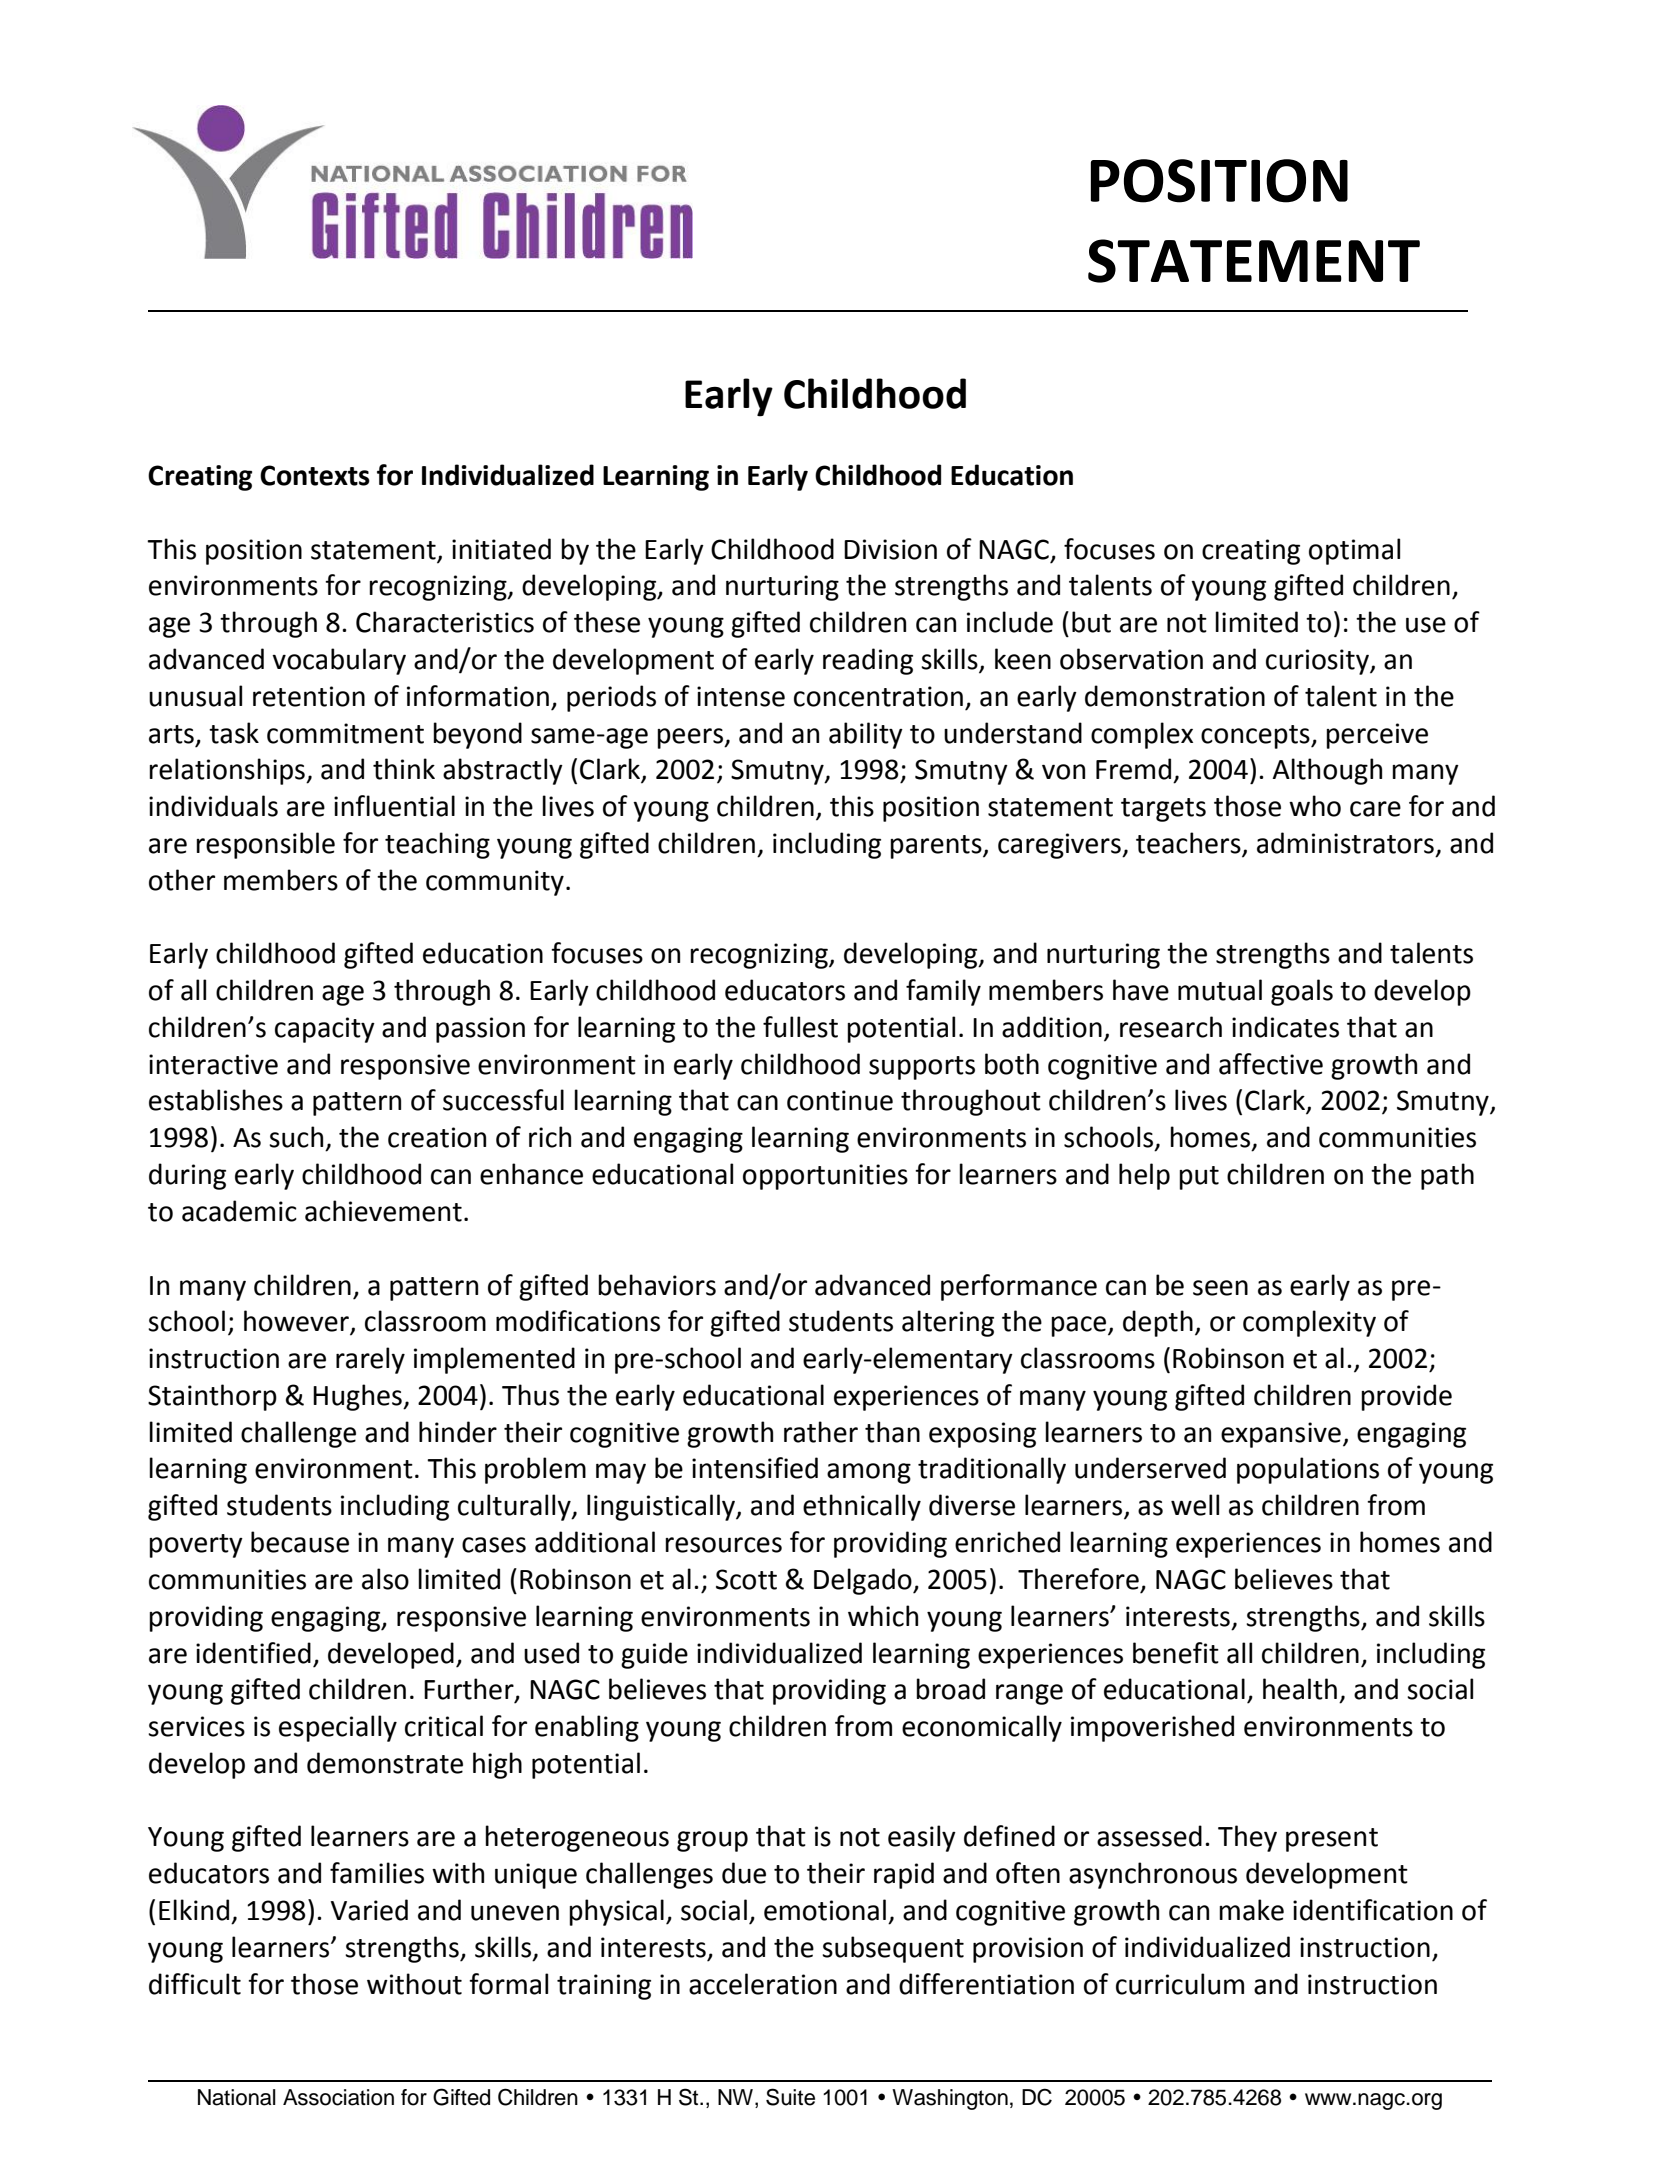 This image has height=2170, width=1677. Describe the element at coordinates (883, 1616) in the image. I see `which` at that location.
